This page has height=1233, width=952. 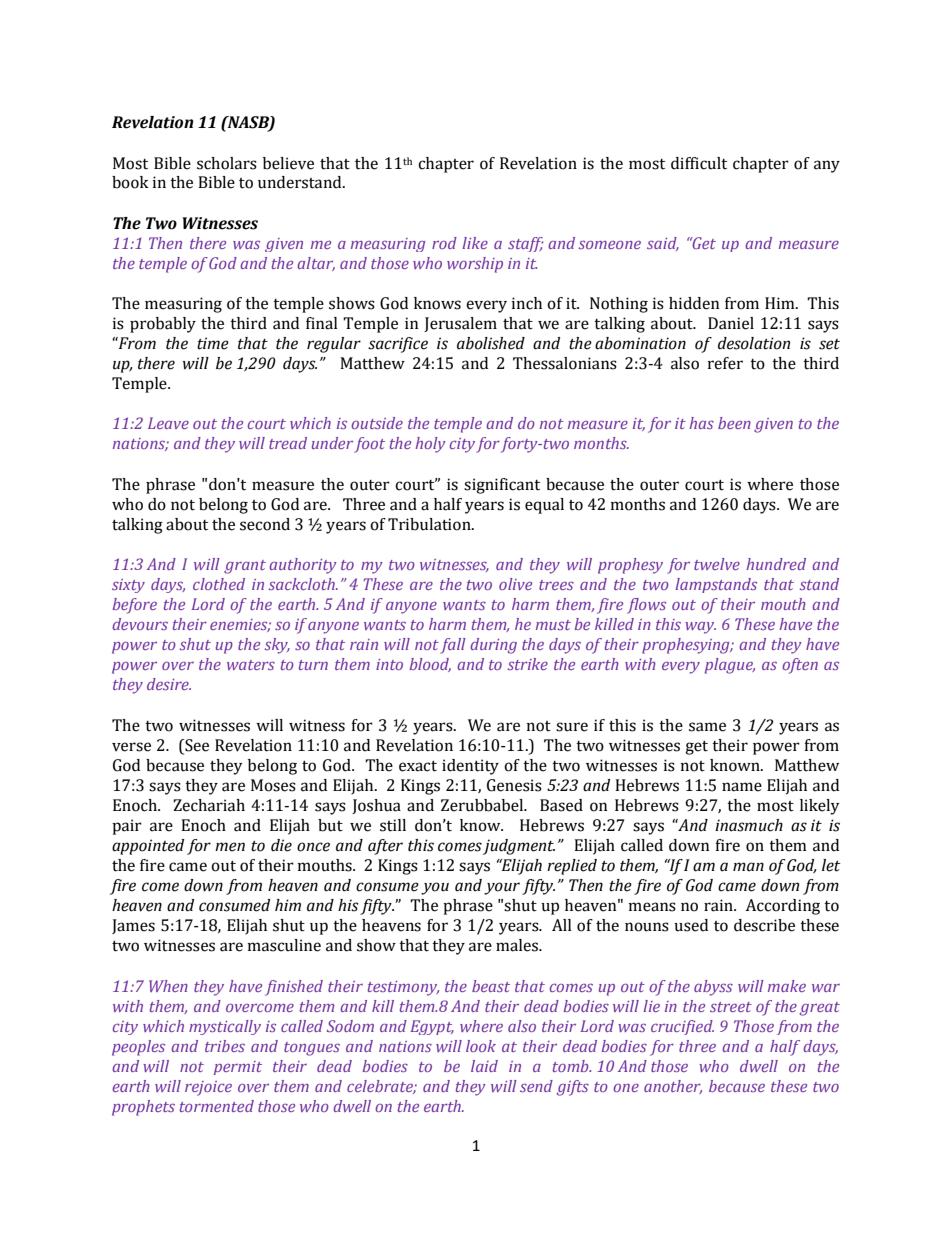 What do you see at coordinates (209, 805) in the page?
I see `Zechariah` at bounding box center [209, 805].
